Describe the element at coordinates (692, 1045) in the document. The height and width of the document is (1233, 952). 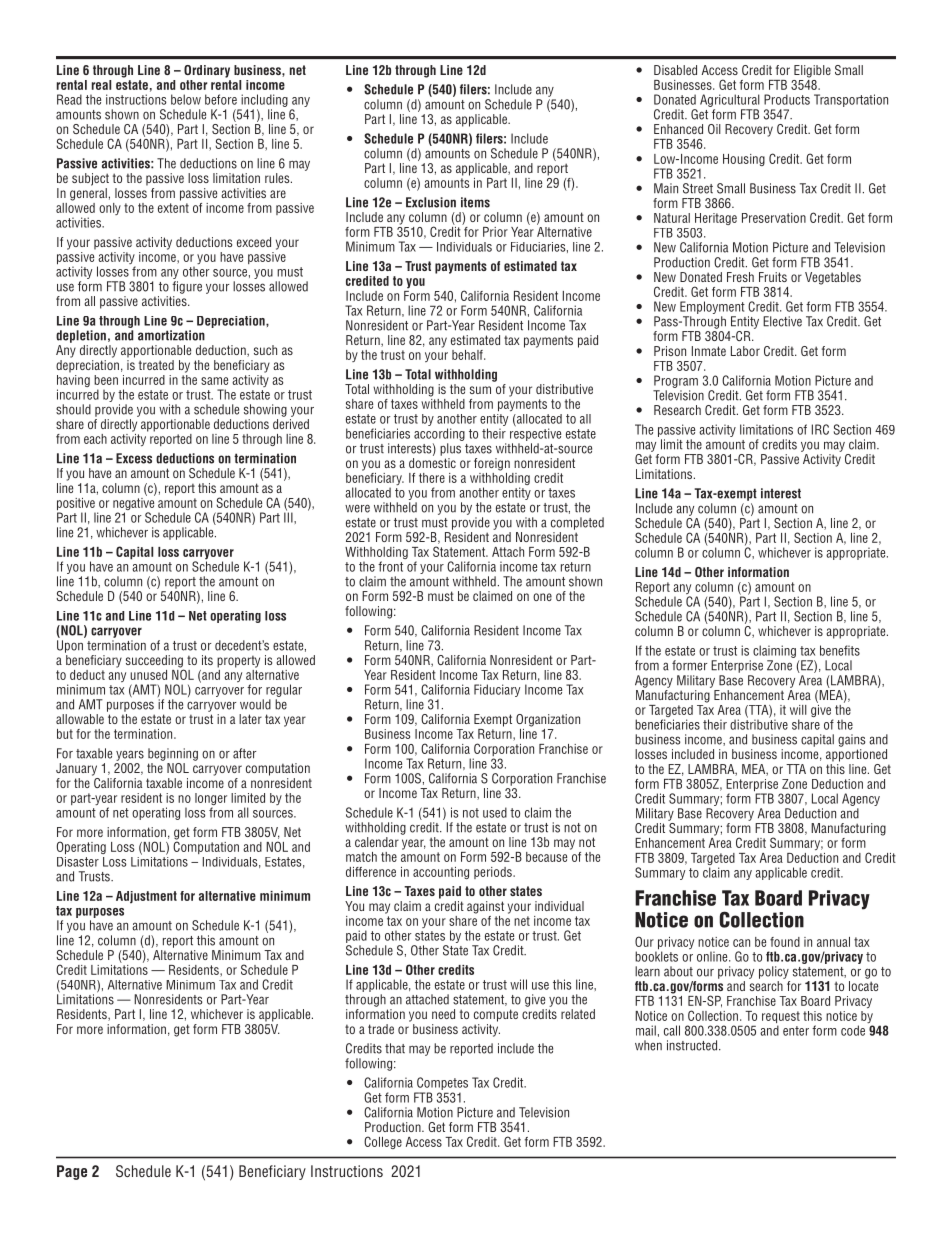
I see `instructed` at that location.
